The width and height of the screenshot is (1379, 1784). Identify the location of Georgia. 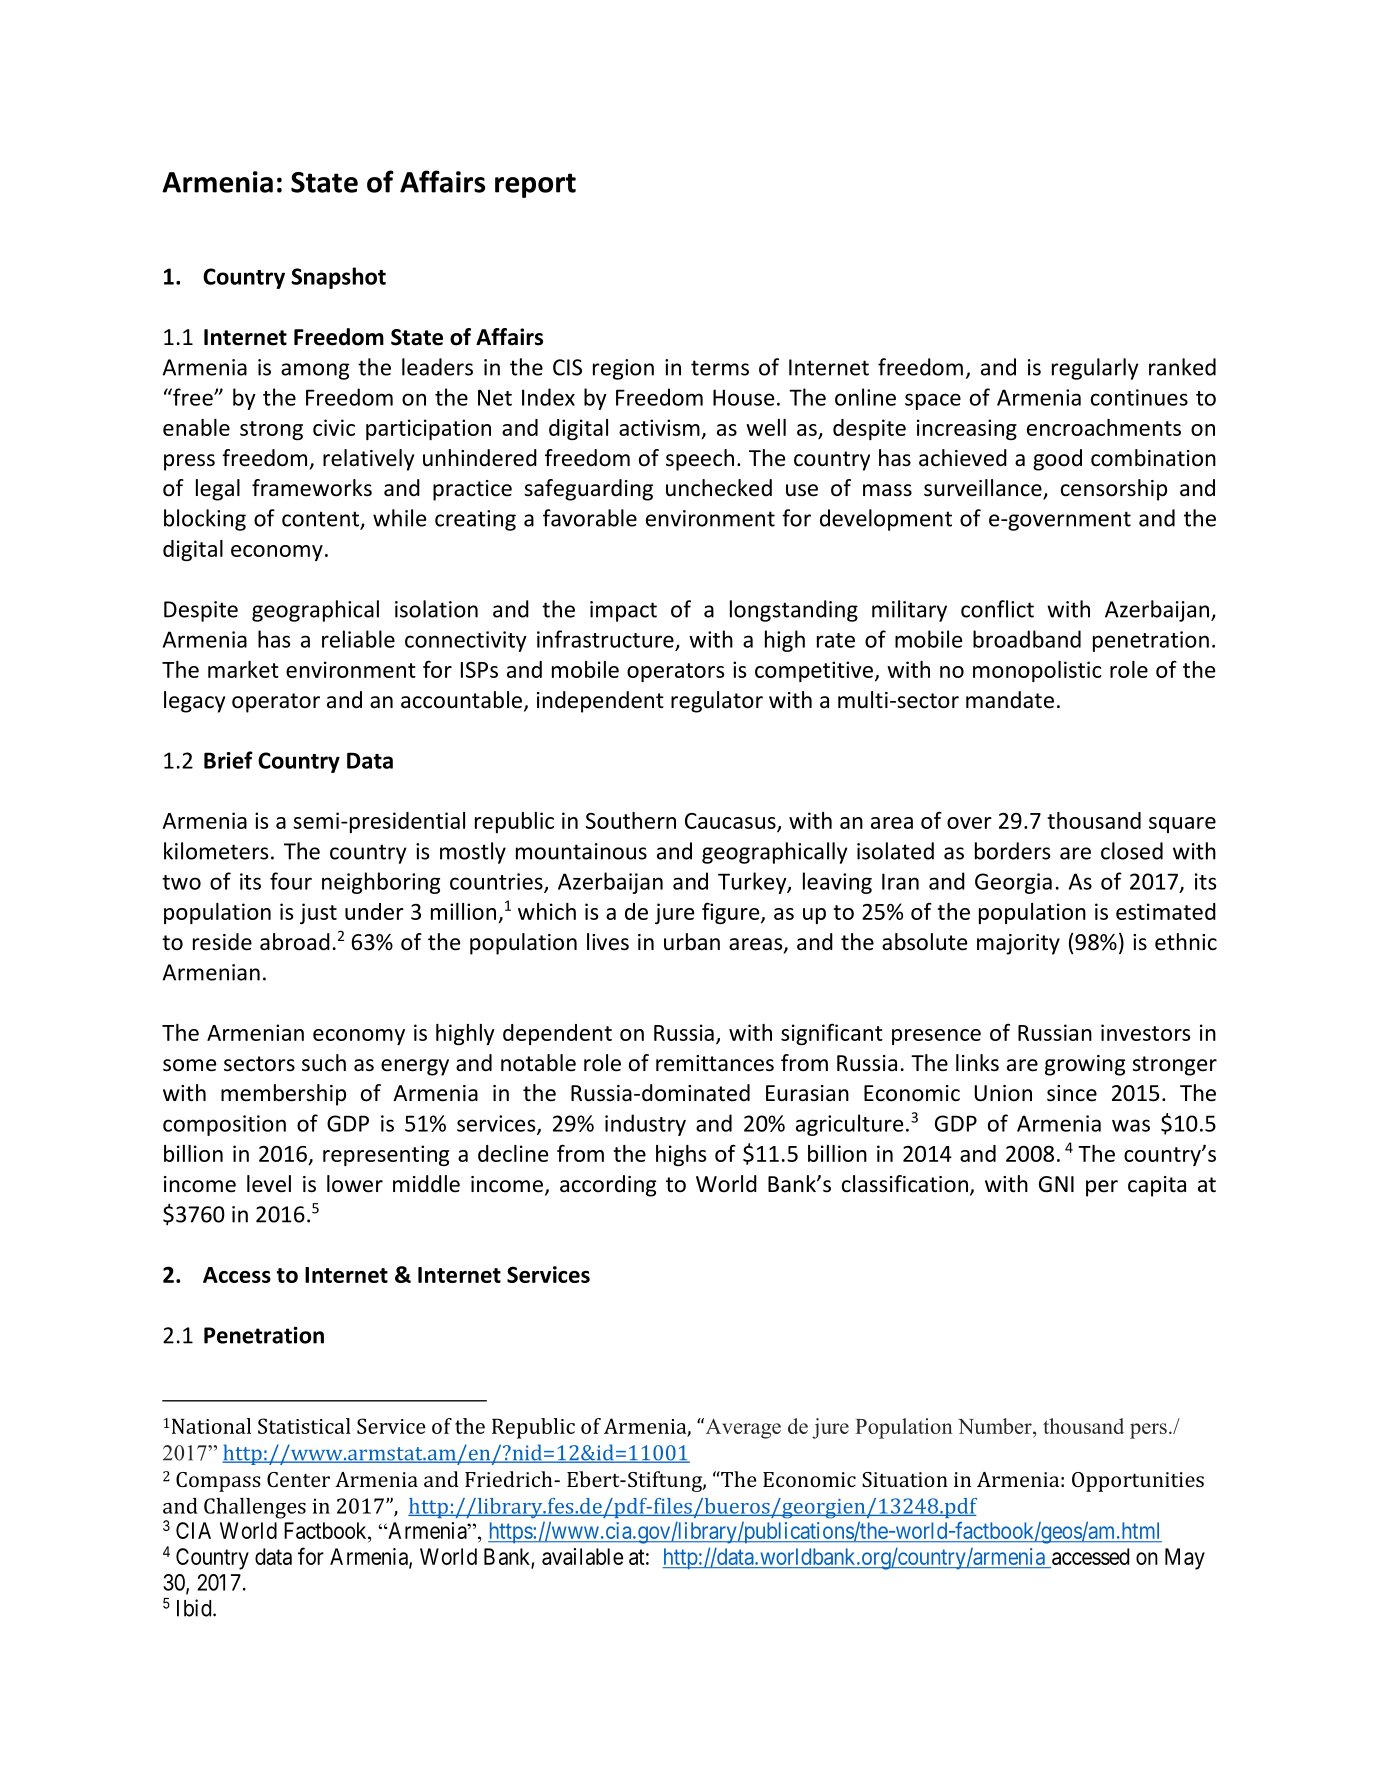
(1013, 883).
